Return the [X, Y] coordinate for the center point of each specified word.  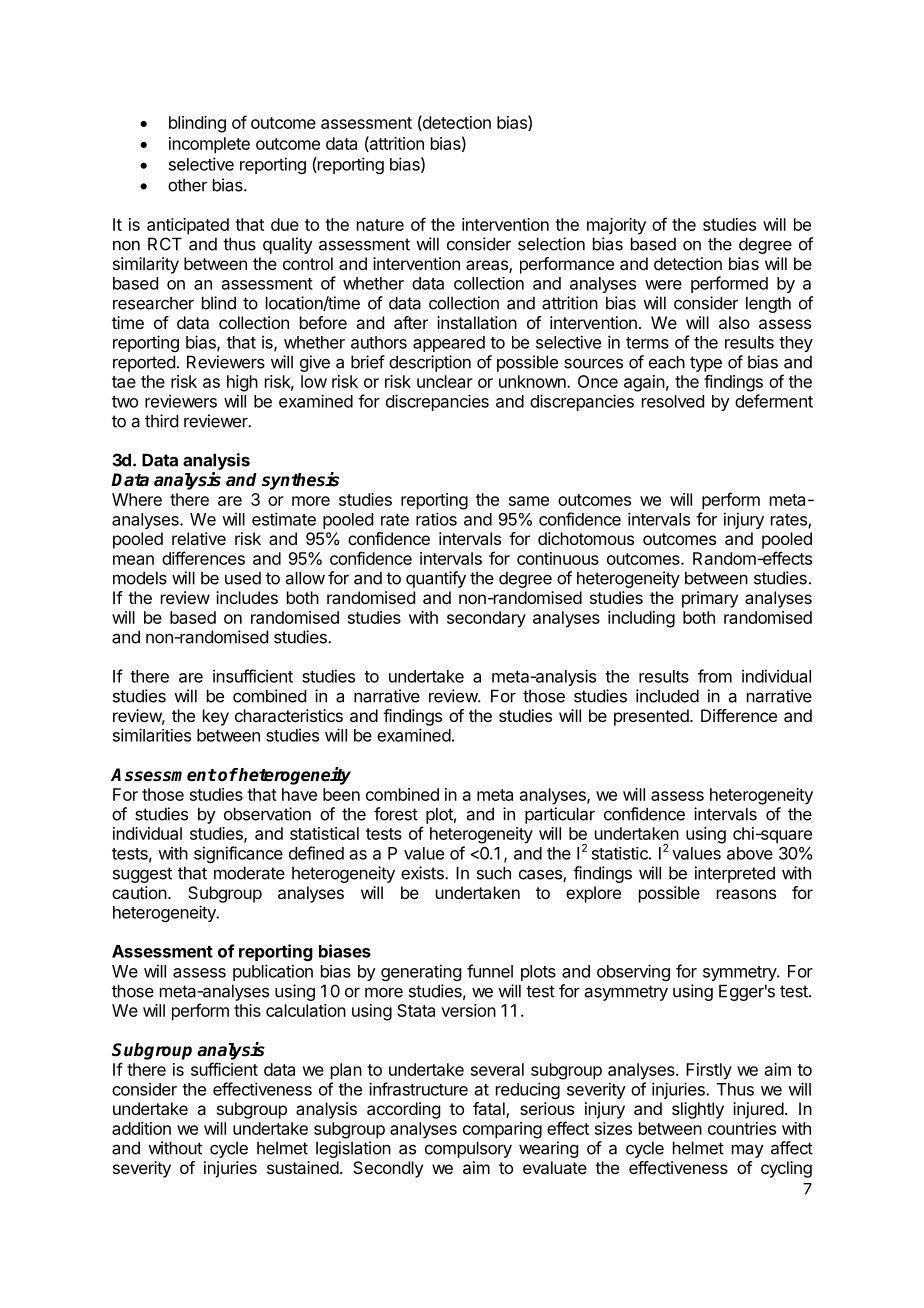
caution [139, 892]
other [187, 185]
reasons [746, 894]
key [216, 717]
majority [616, 226]
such [494, 873]
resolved [673, 401]
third [161, 421]
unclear [445, 381]
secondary [486, 619]
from [715, 676]
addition [141, 1128]
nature [380, 225]
